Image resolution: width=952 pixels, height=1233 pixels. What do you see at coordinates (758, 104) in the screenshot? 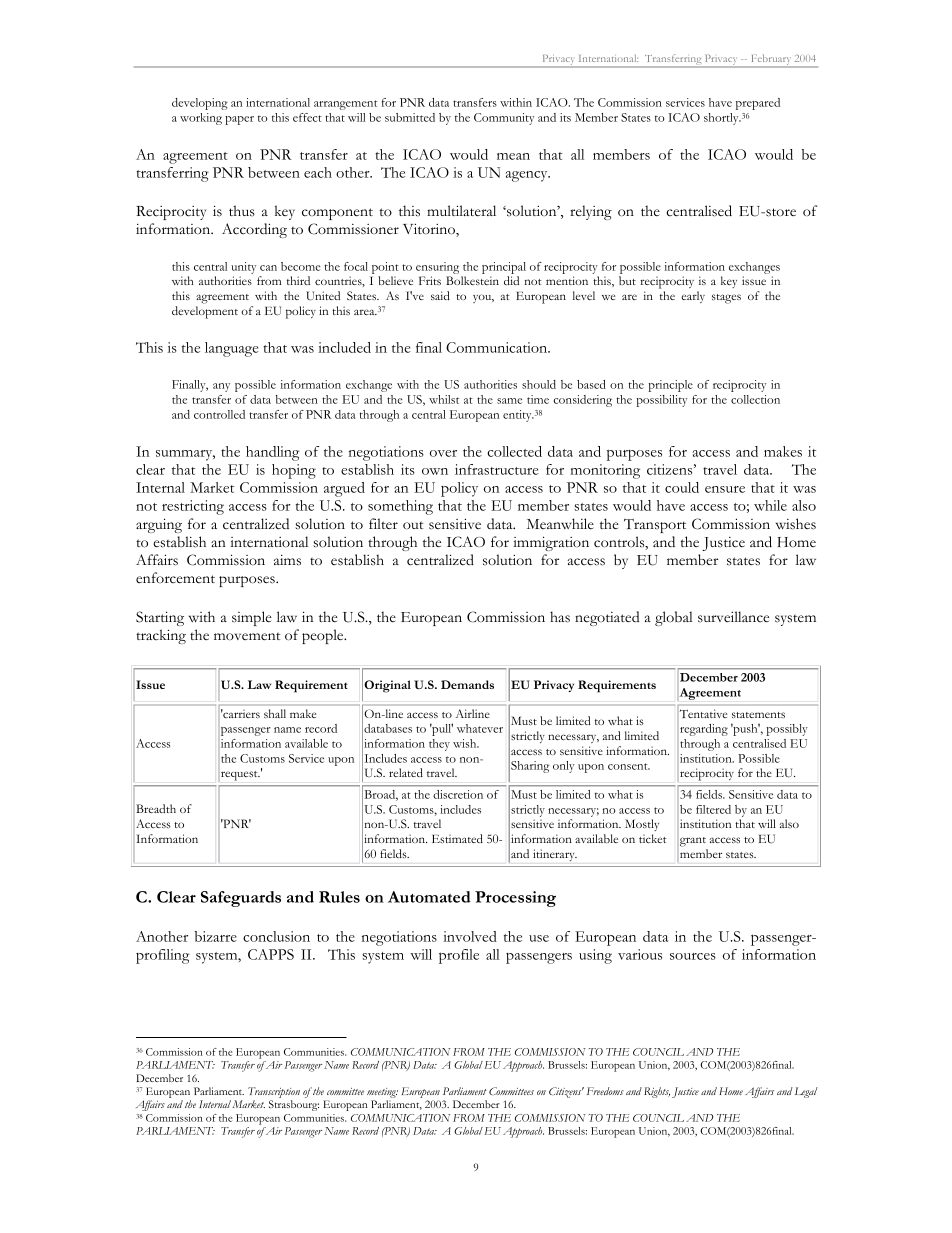
I see `prepared` at bounding box center [758, 104].
